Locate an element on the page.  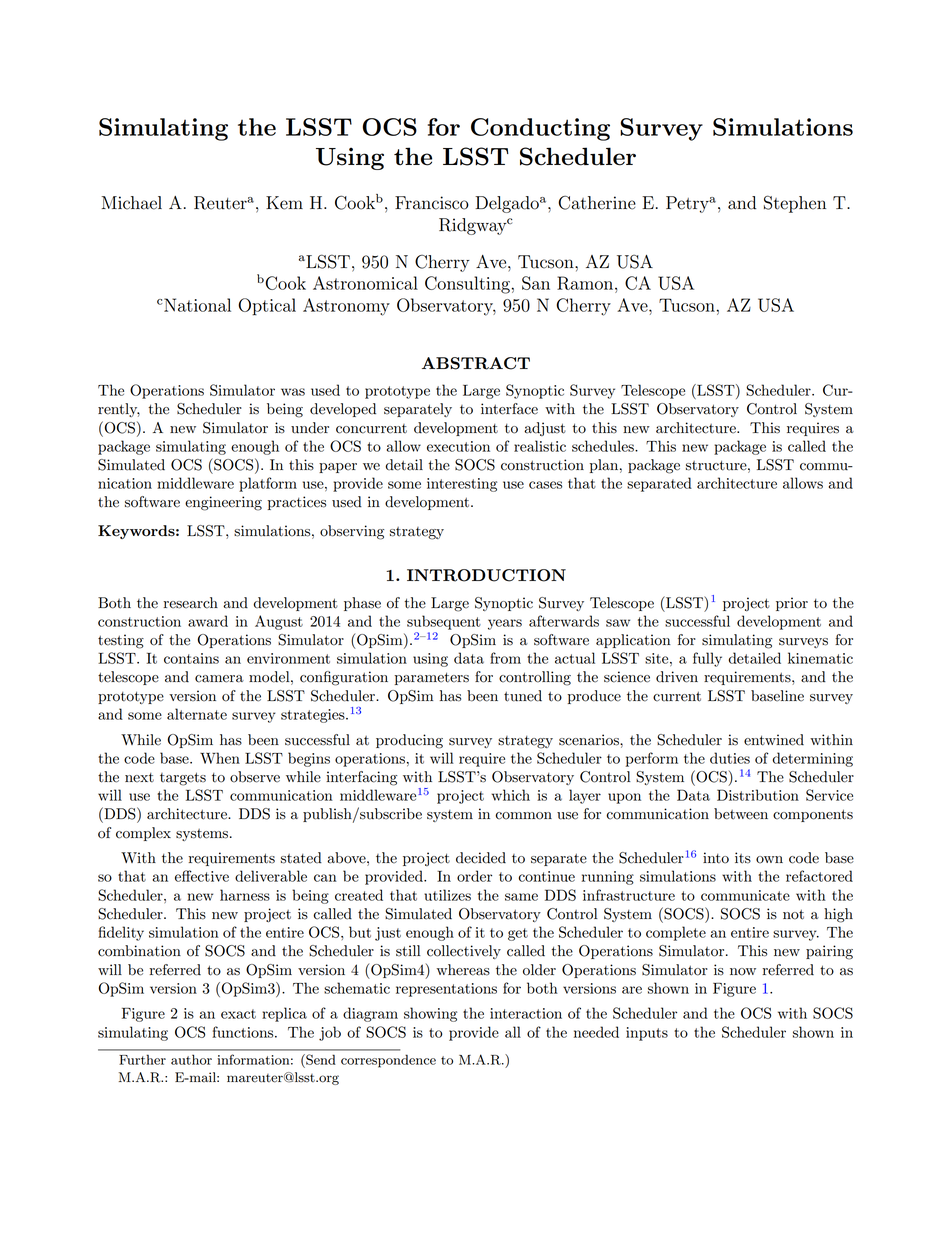
research is located at coordinates (191, 603).
